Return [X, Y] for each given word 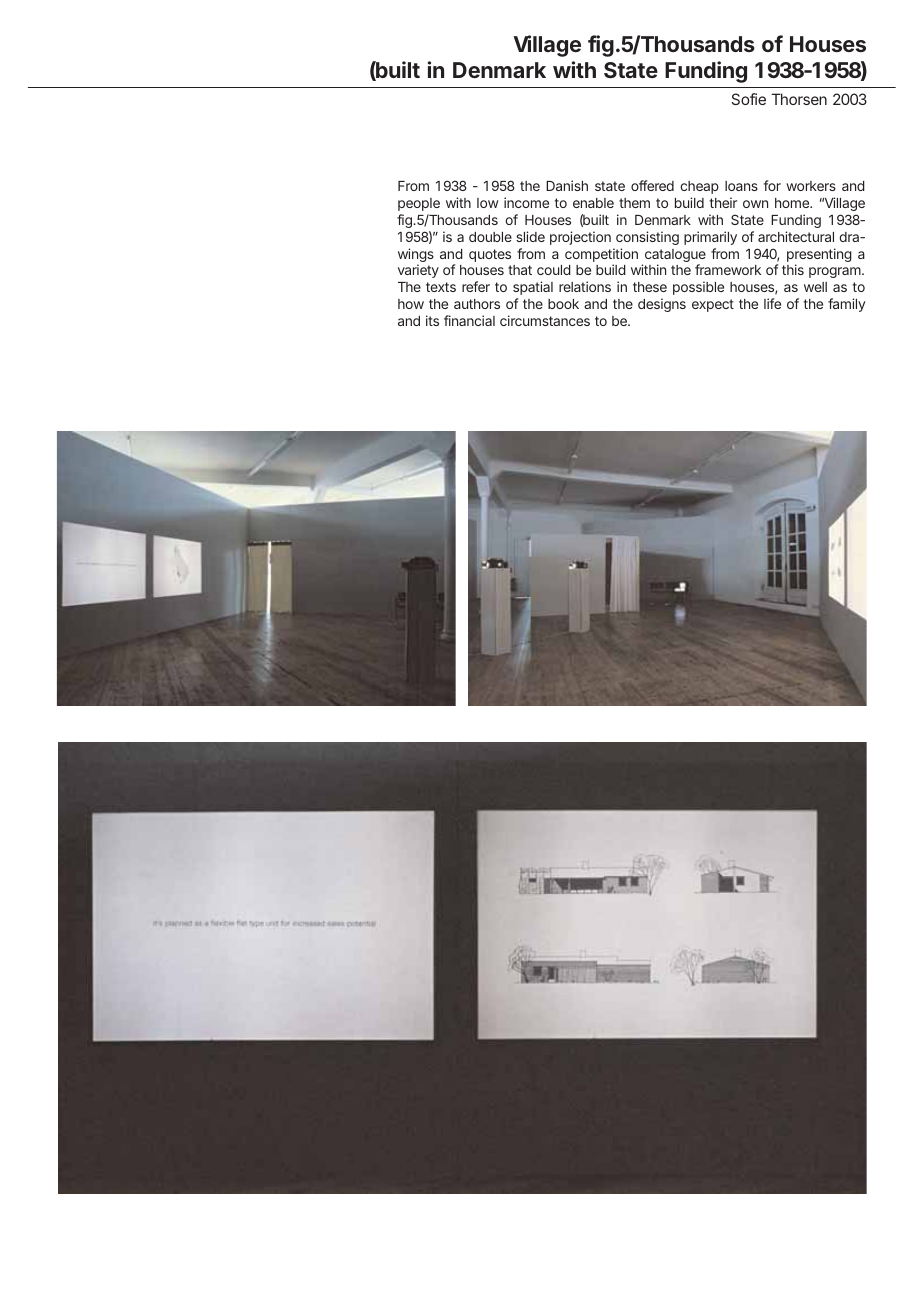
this [793, 269]
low [488, 203]
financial [469, 320]
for [772, 185]
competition [601, 256]
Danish [567, 185]
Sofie [748, 99]
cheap [699, 189]
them [634, 203]
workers [811, 186]
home [793, 203]
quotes [490, 255]
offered [652, 185]
